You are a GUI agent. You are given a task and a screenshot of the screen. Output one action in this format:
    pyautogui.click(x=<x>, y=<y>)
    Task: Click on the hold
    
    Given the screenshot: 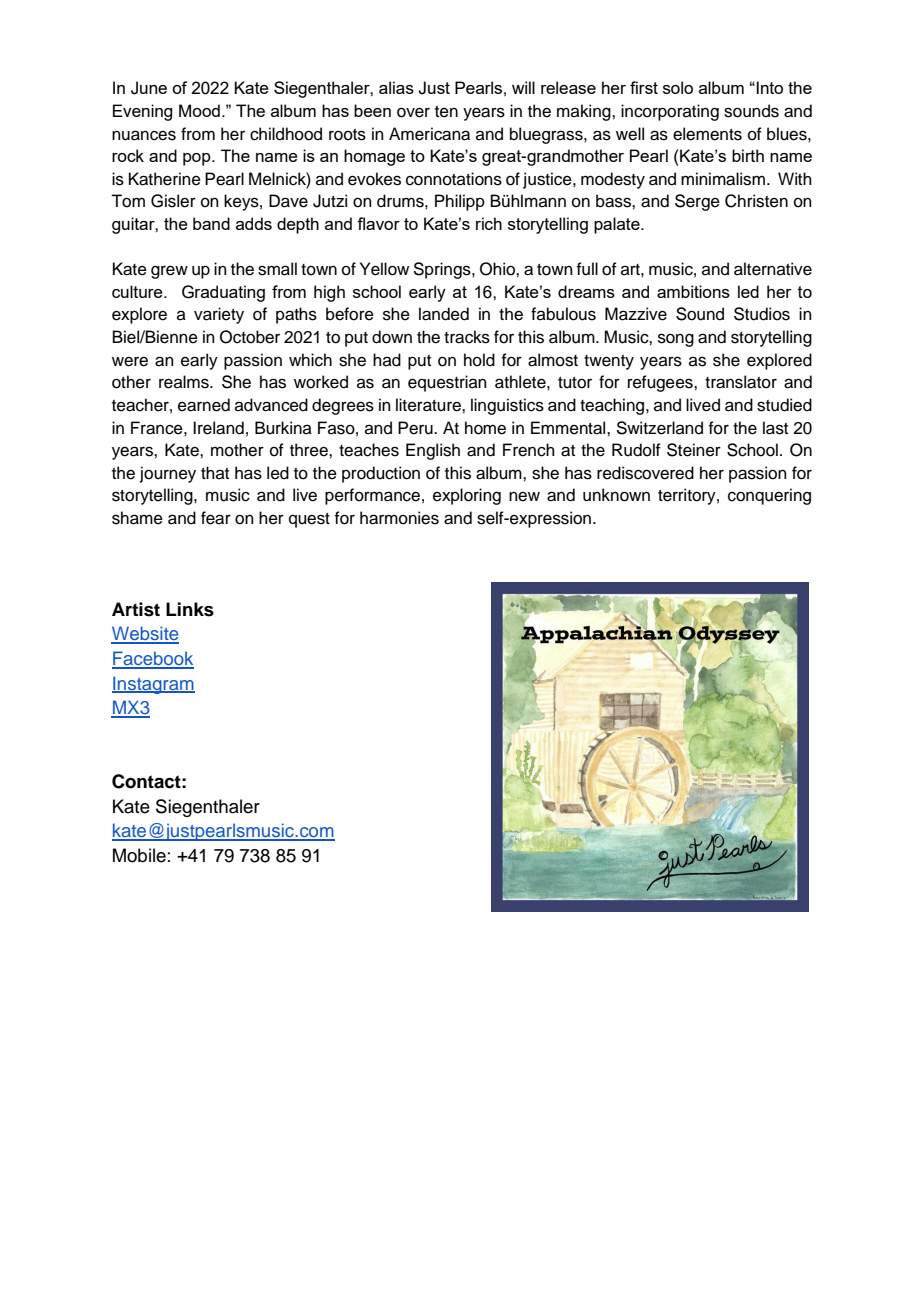 What is the action you would take?
    pyautogui.click(x=479, y=360)
